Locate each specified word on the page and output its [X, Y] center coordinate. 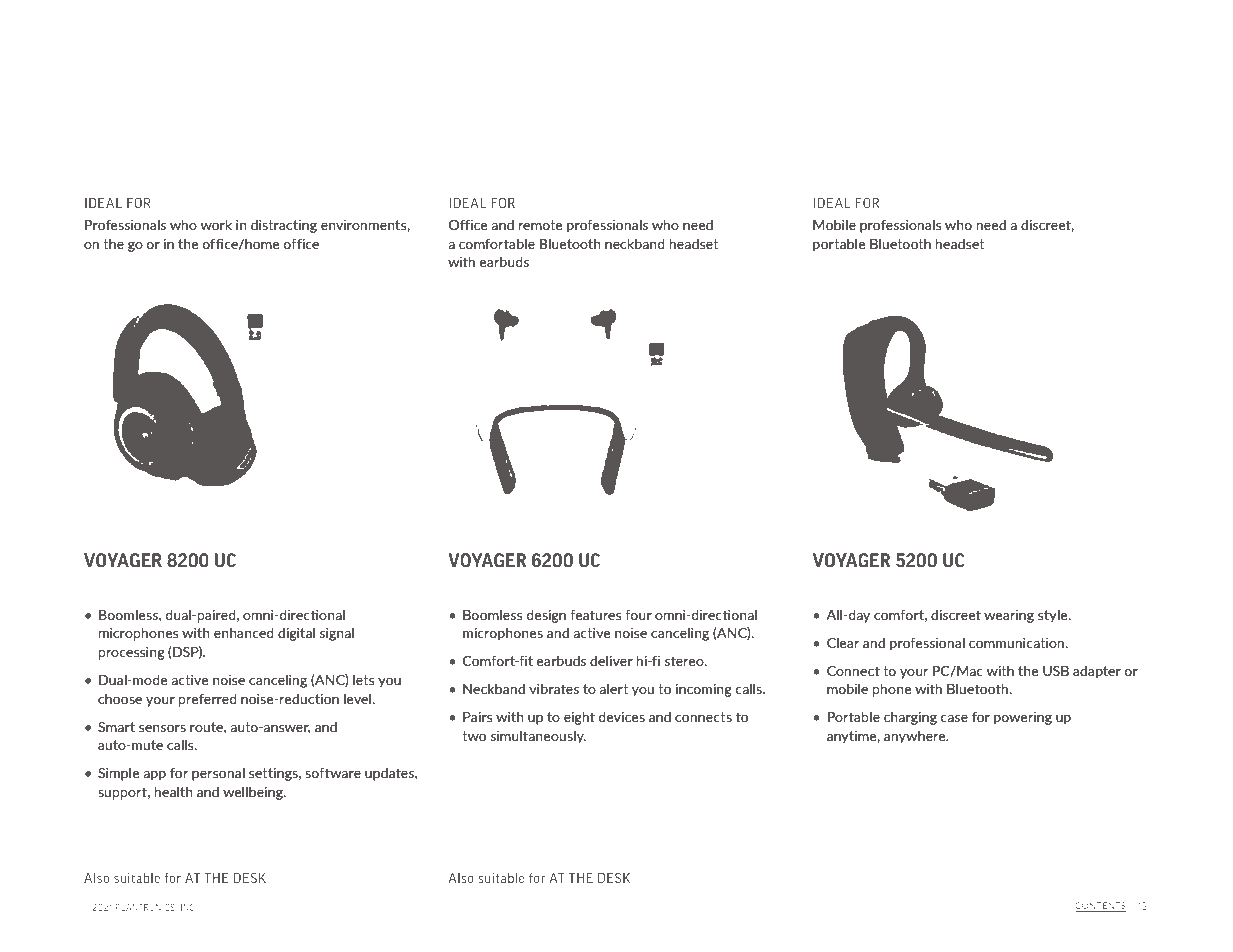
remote [541, 225]
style [1054, 616]
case [954, 718]
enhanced [244, 632]
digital [296, 634]
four [638, 615]
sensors [162, 728]
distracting [284, 226]
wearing [1009, 616]
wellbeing [254, 793]
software [333, 773]
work [216, 224]
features [596, 615]
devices [622, 716]
